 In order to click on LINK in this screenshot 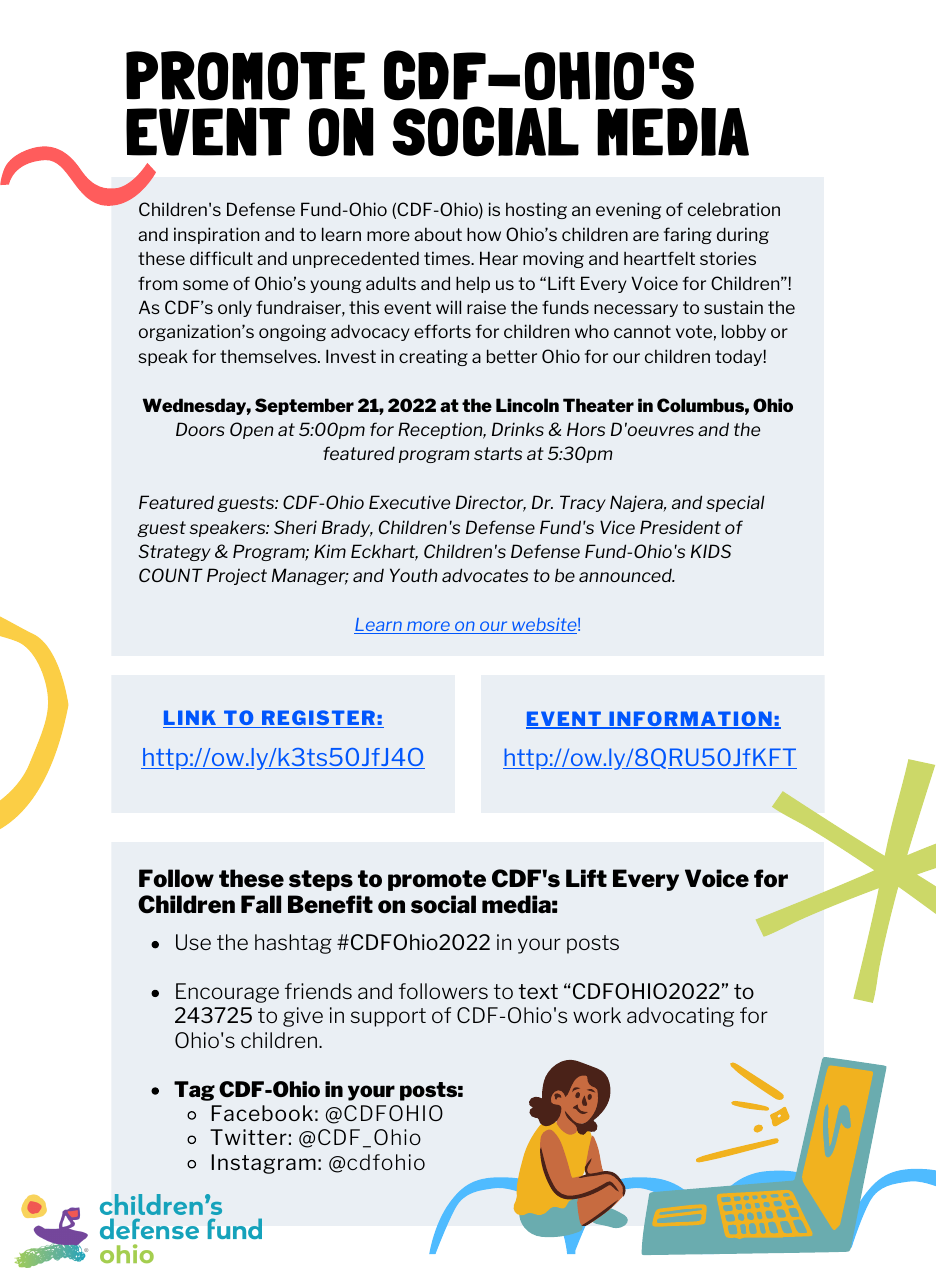, I will do `click(191, 719)`.
